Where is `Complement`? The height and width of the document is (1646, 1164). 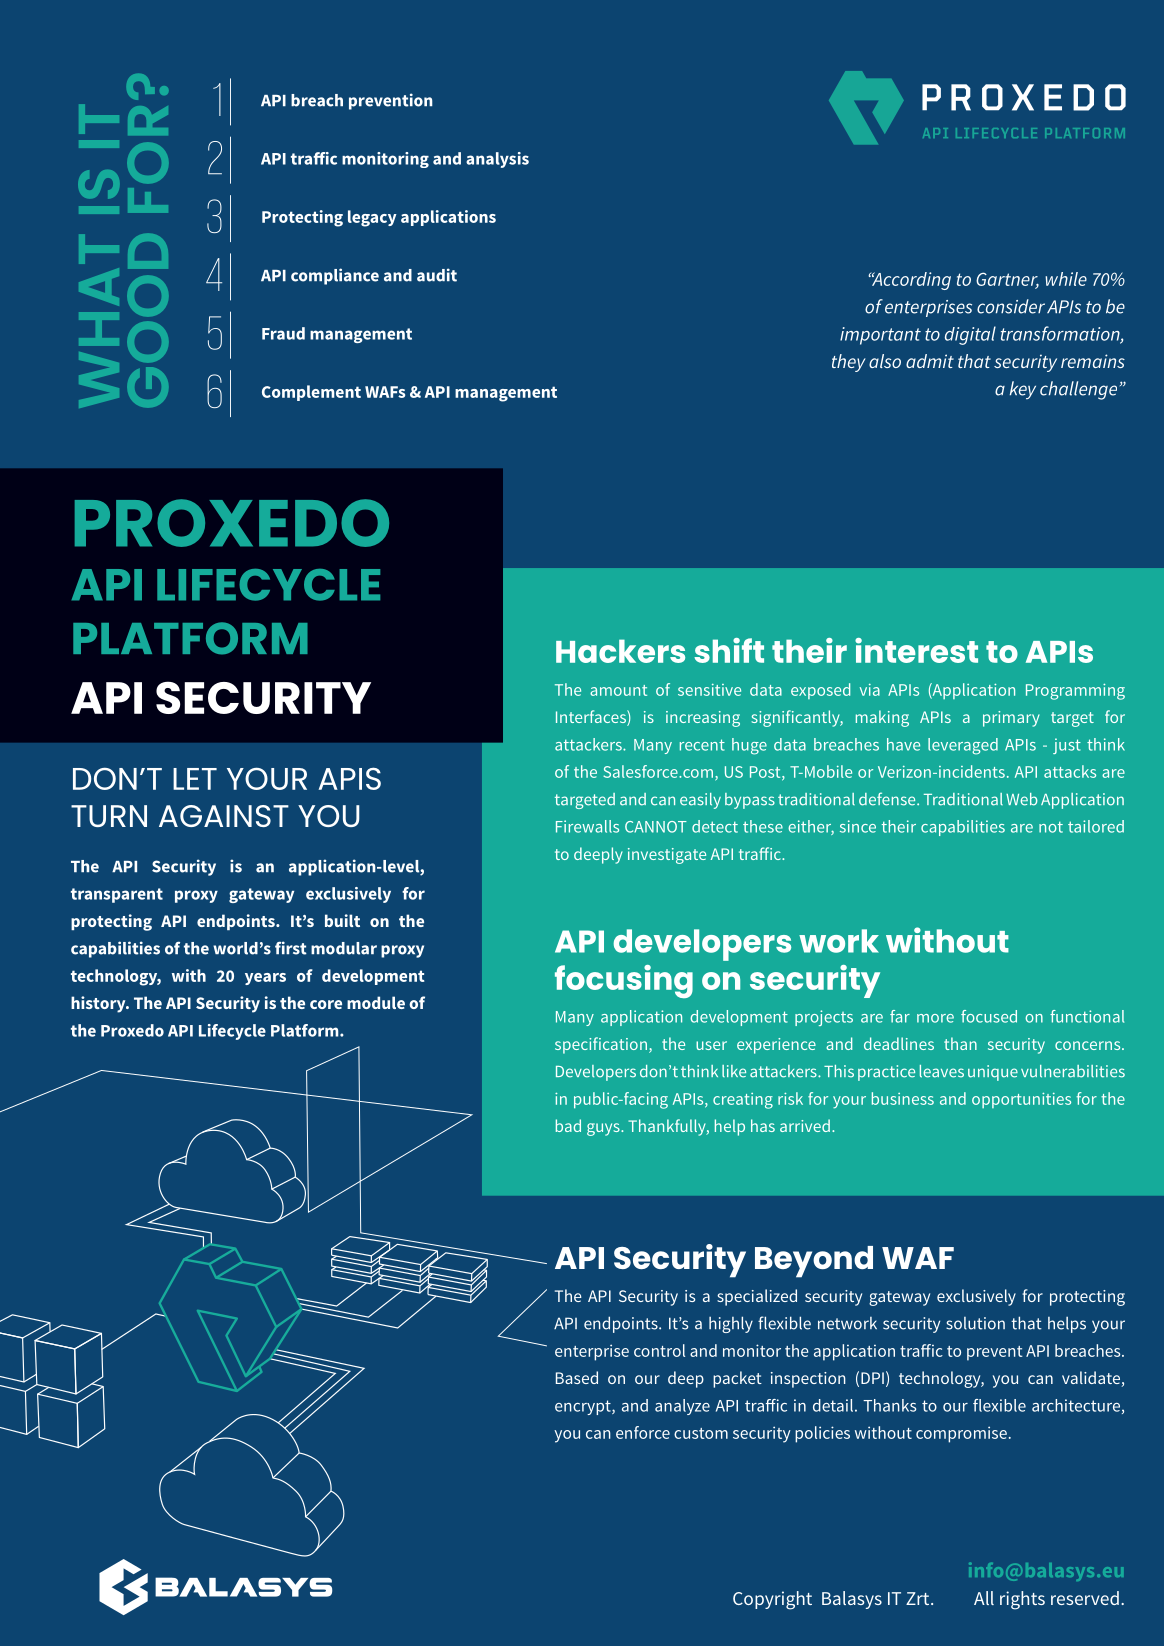 Complement is located at coordinates (311, 393).
